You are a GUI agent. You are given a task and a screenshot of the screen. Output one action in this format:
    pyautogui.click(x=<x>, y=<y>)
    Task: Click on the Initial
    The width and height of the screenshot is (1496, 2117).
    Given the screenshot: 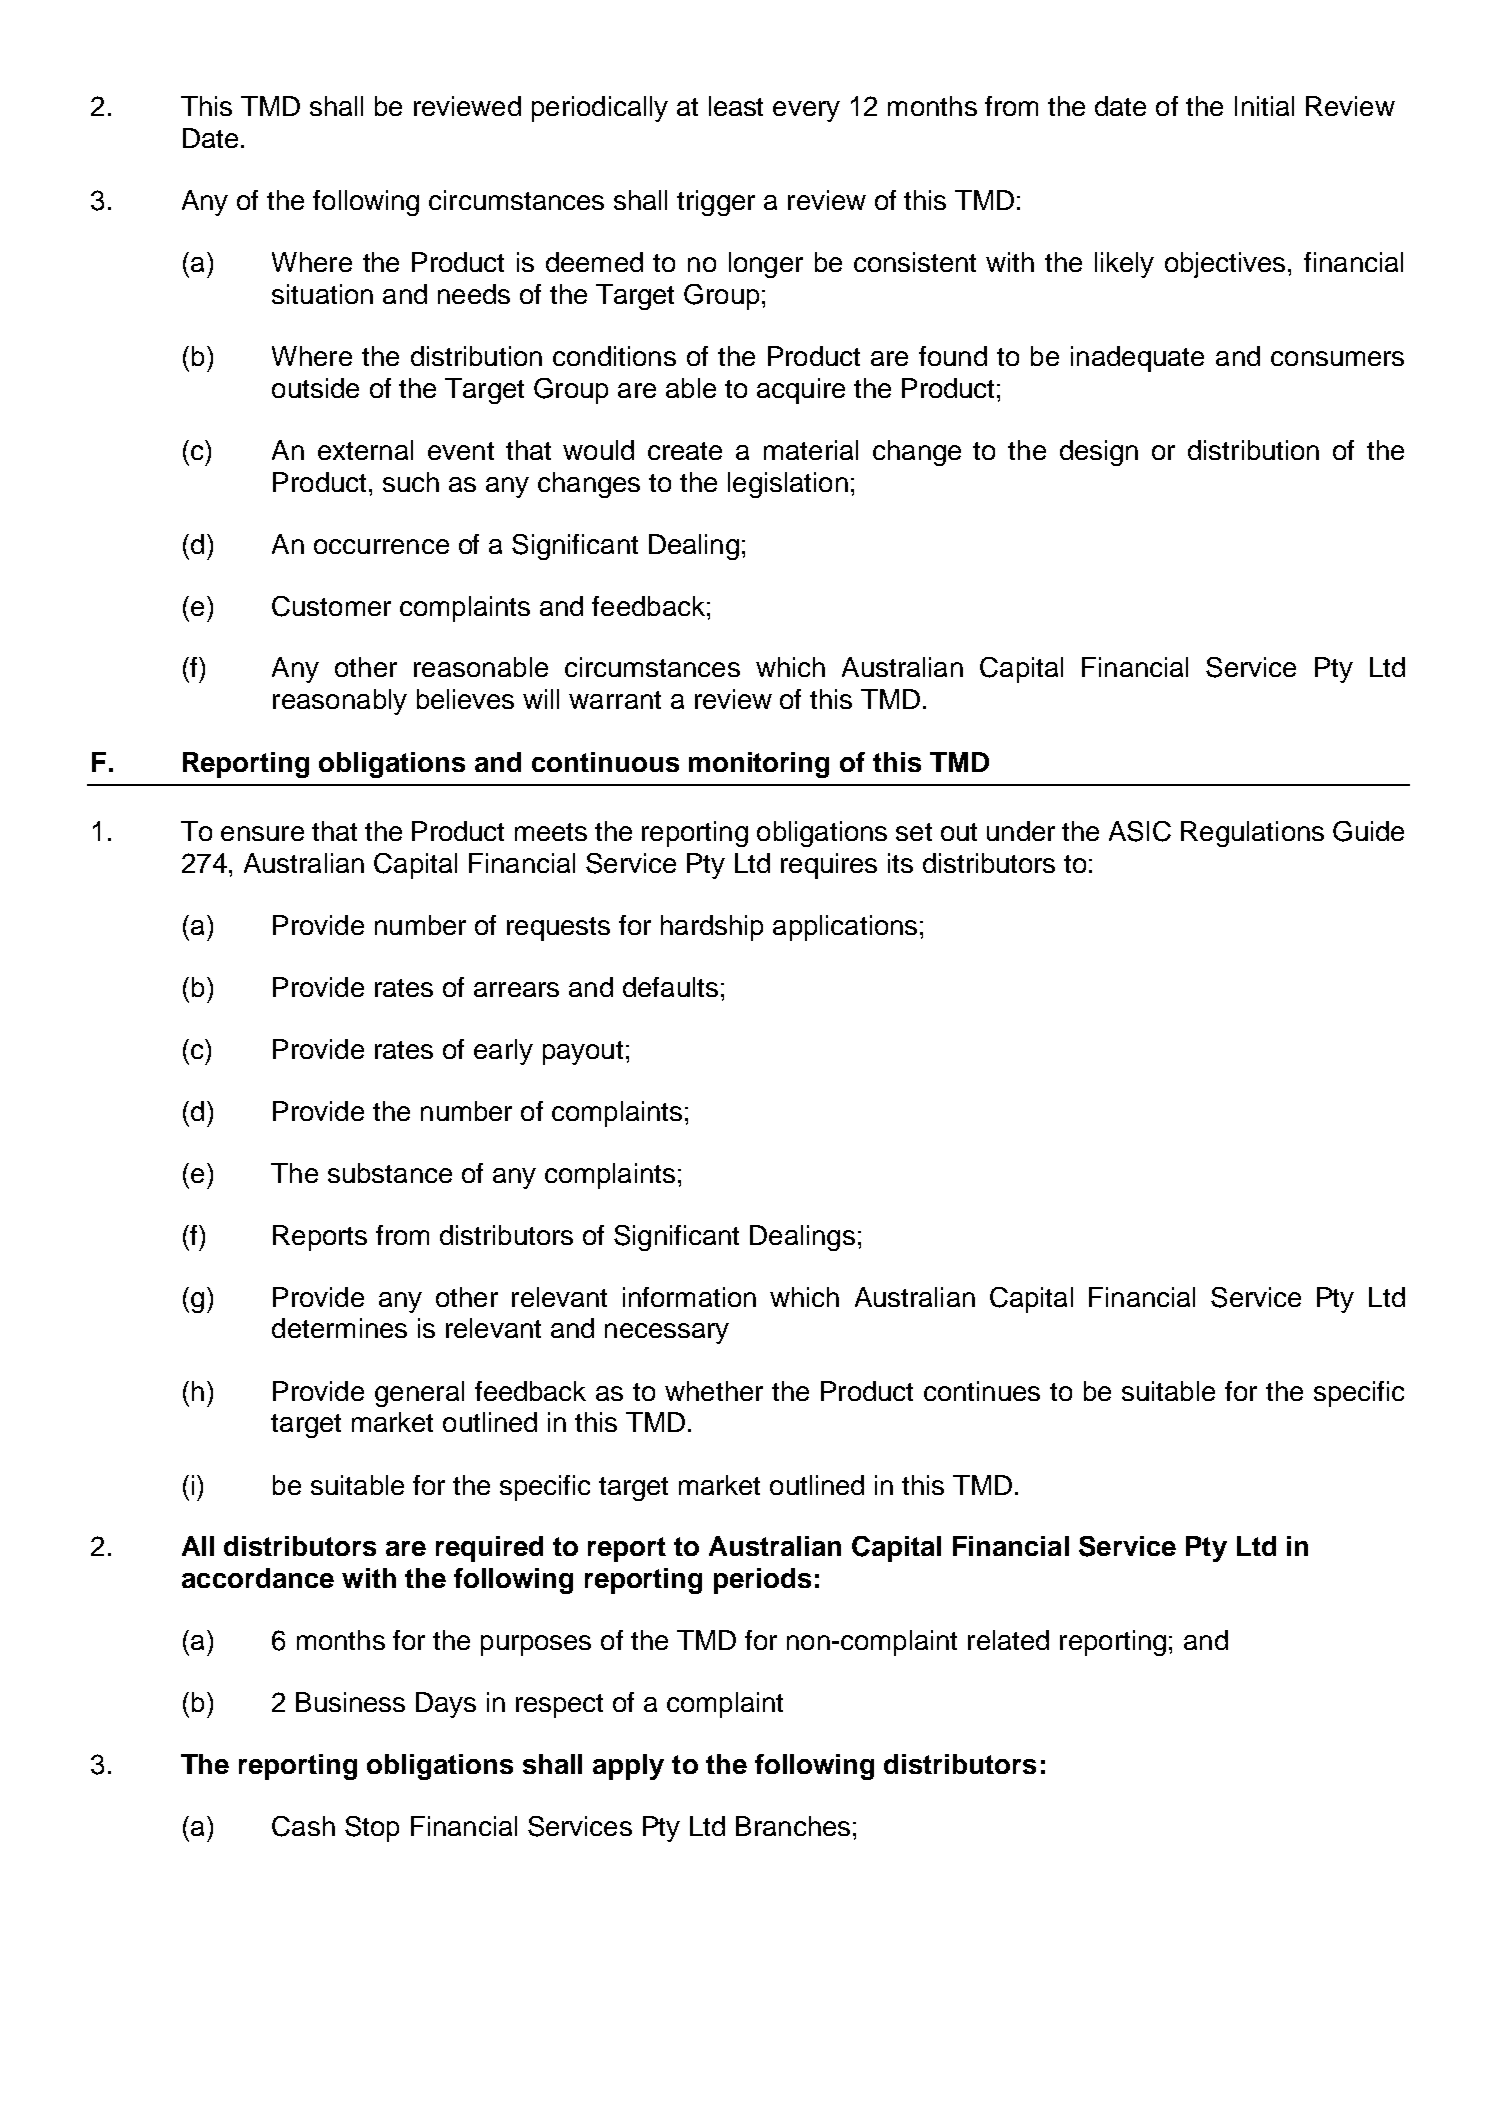 What is the action you would take?
    pyautogui.click(x=1264, y=106)
